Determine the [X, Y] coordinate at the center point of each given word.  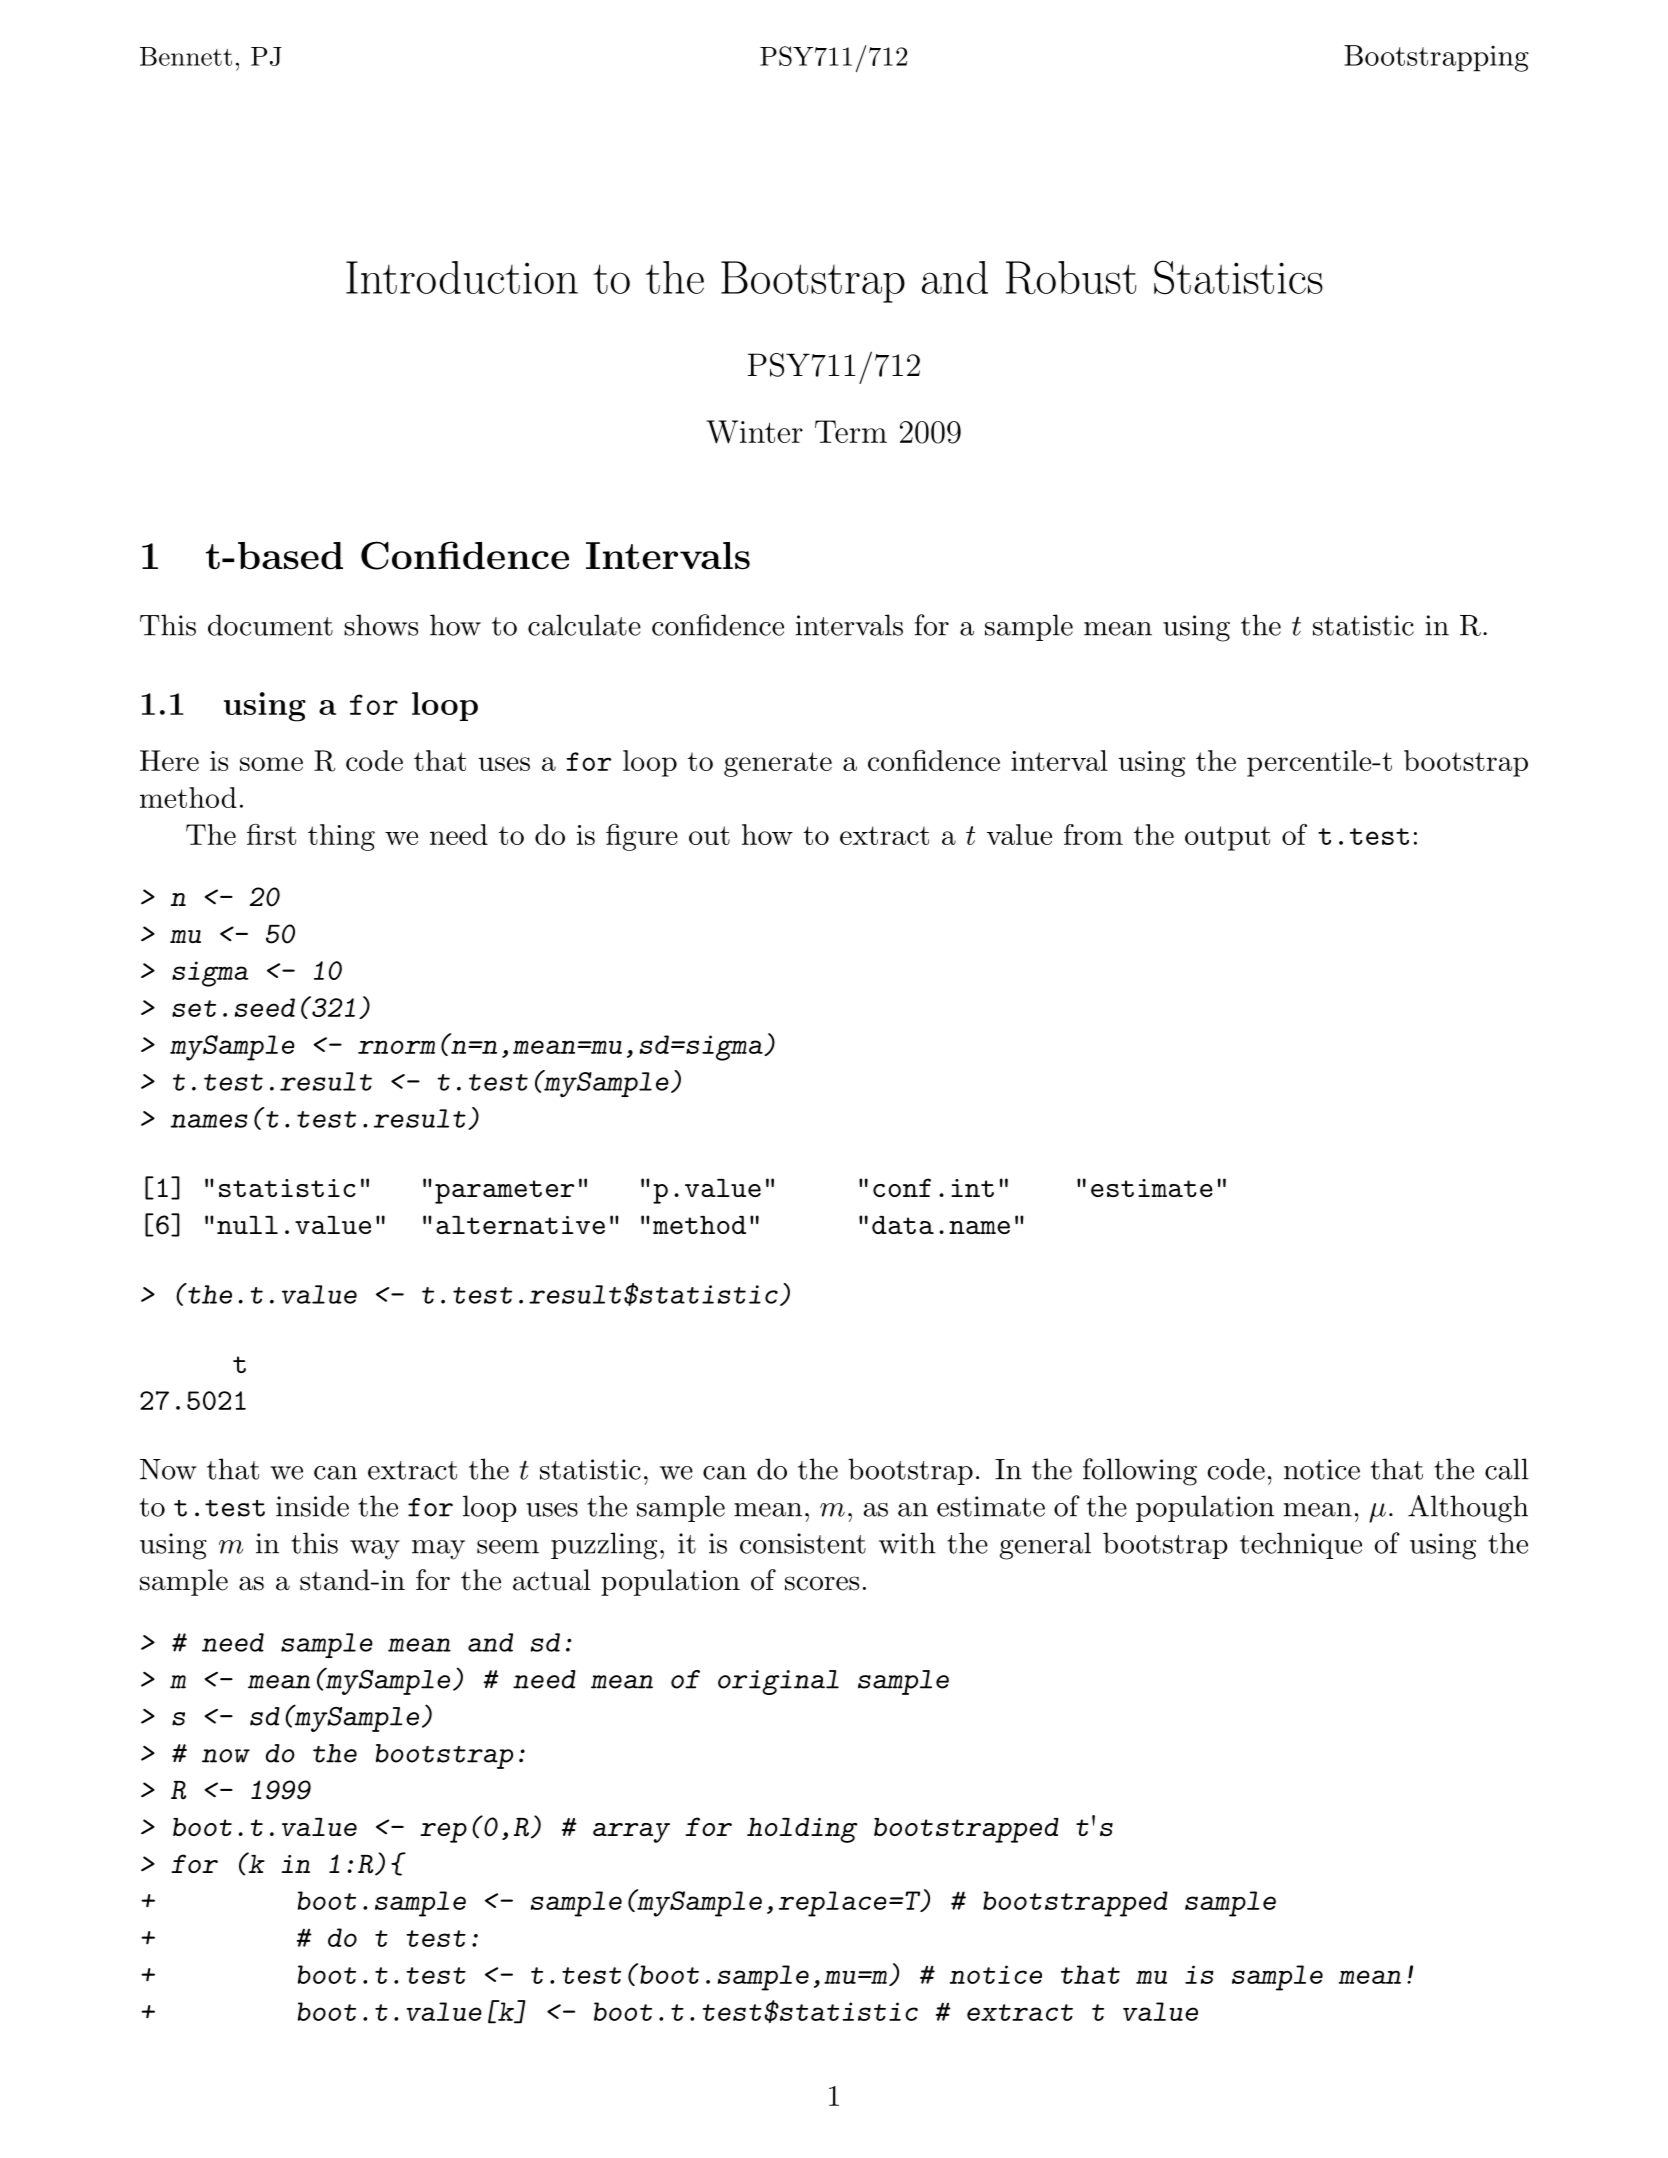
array [631, 1833]
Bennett [186, 56]
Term [851, 431]
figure [642, 837]
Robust [1071, 278]
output [1227, 838]
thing [341, 837]
